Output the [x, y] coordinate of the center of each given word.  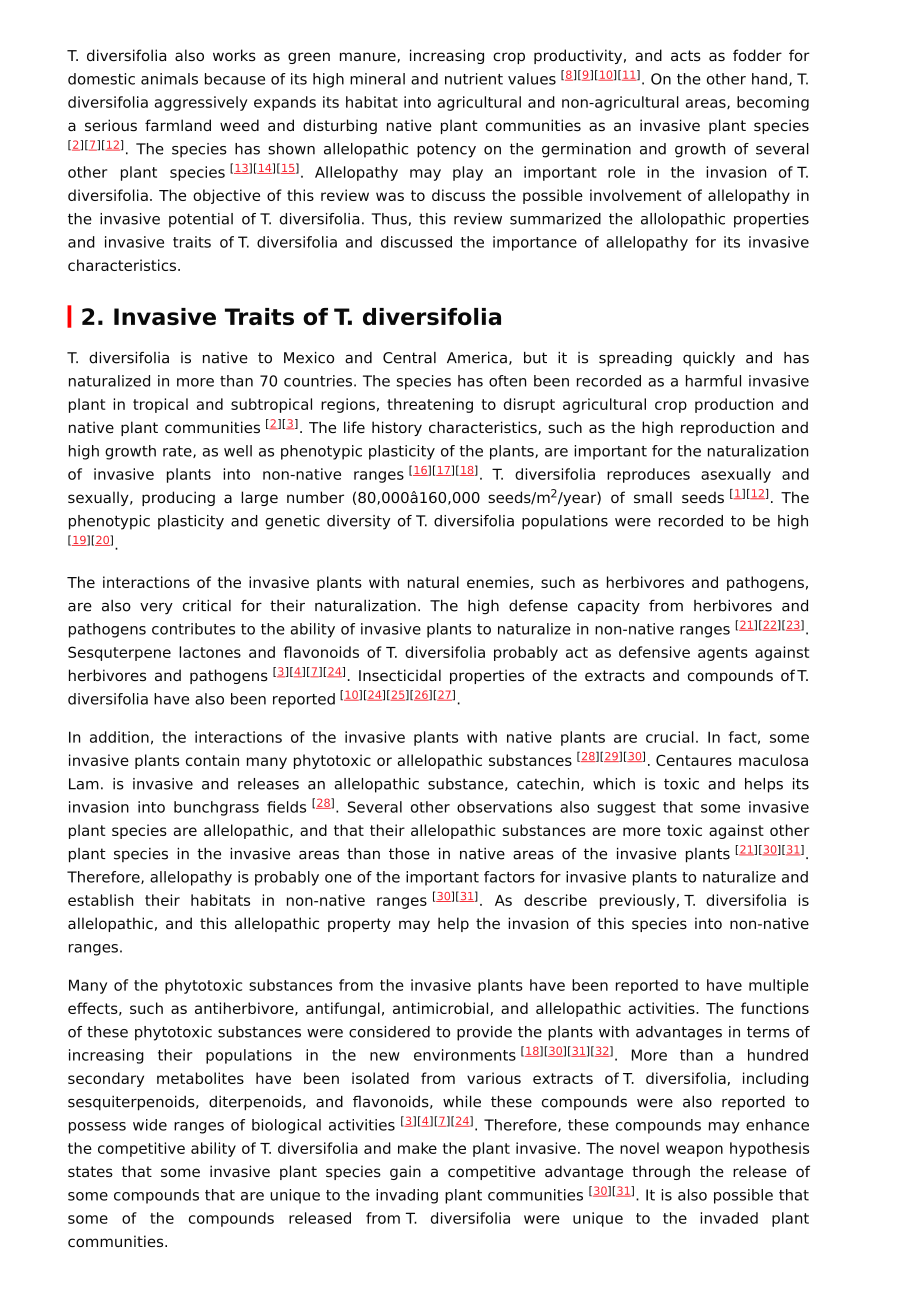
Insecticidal [400, 675]
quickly [709, 359]
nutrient [474, 79]
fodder [757, 55]
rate [178, 452]
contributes [193, 629]
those [409, 853]
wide [150, 1125]
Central [409, 358]
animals [169, 79]
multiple [779, 986]
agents [723, 654]
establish [100, 900]
